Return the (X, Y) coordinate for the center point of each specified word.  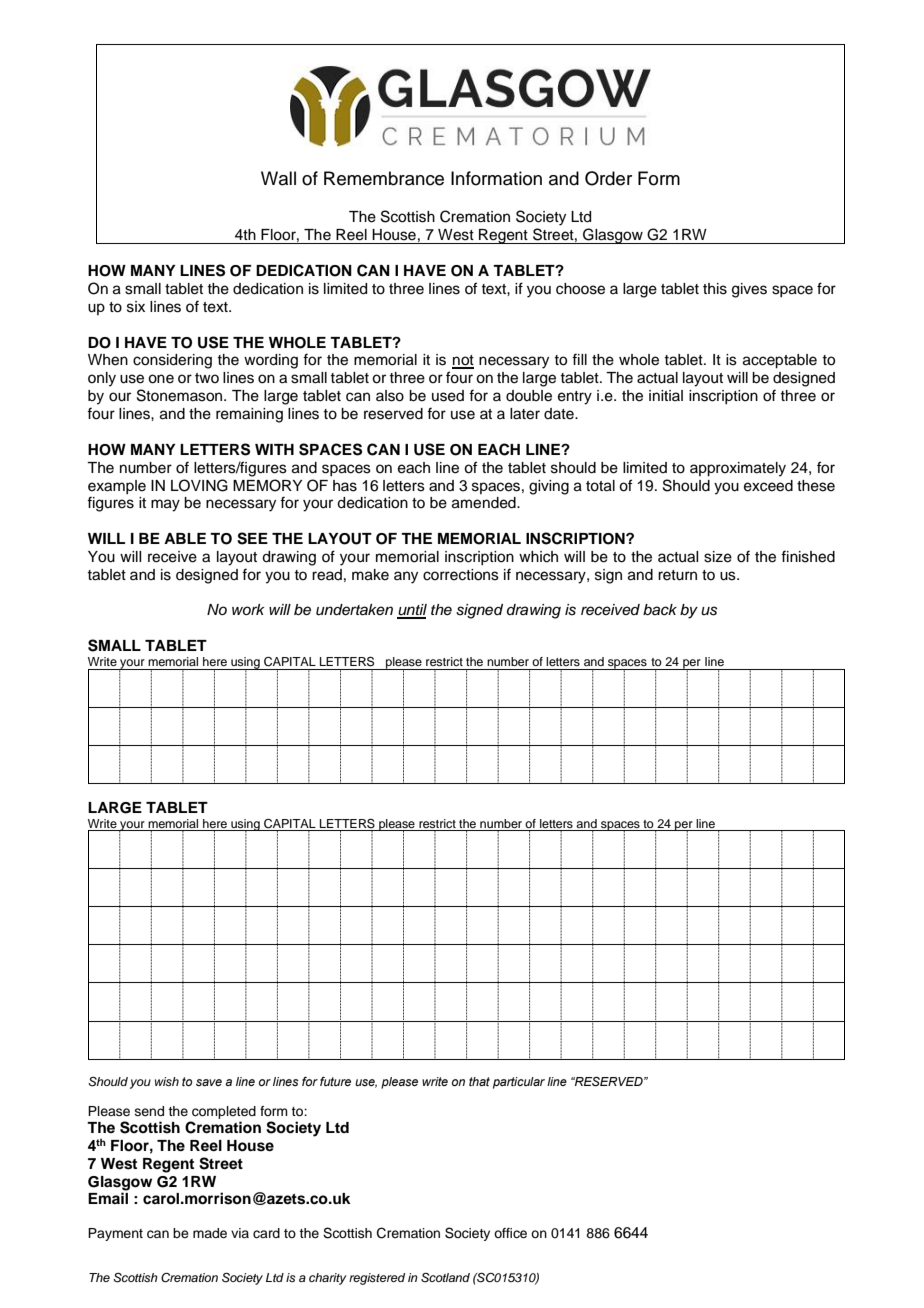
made (210, 1233)
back (660, 610)
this (715, 289)
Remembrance (384, 178)
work (248, 609)
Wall (278, 178)
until (412, 611)
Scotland (445, 1278)
